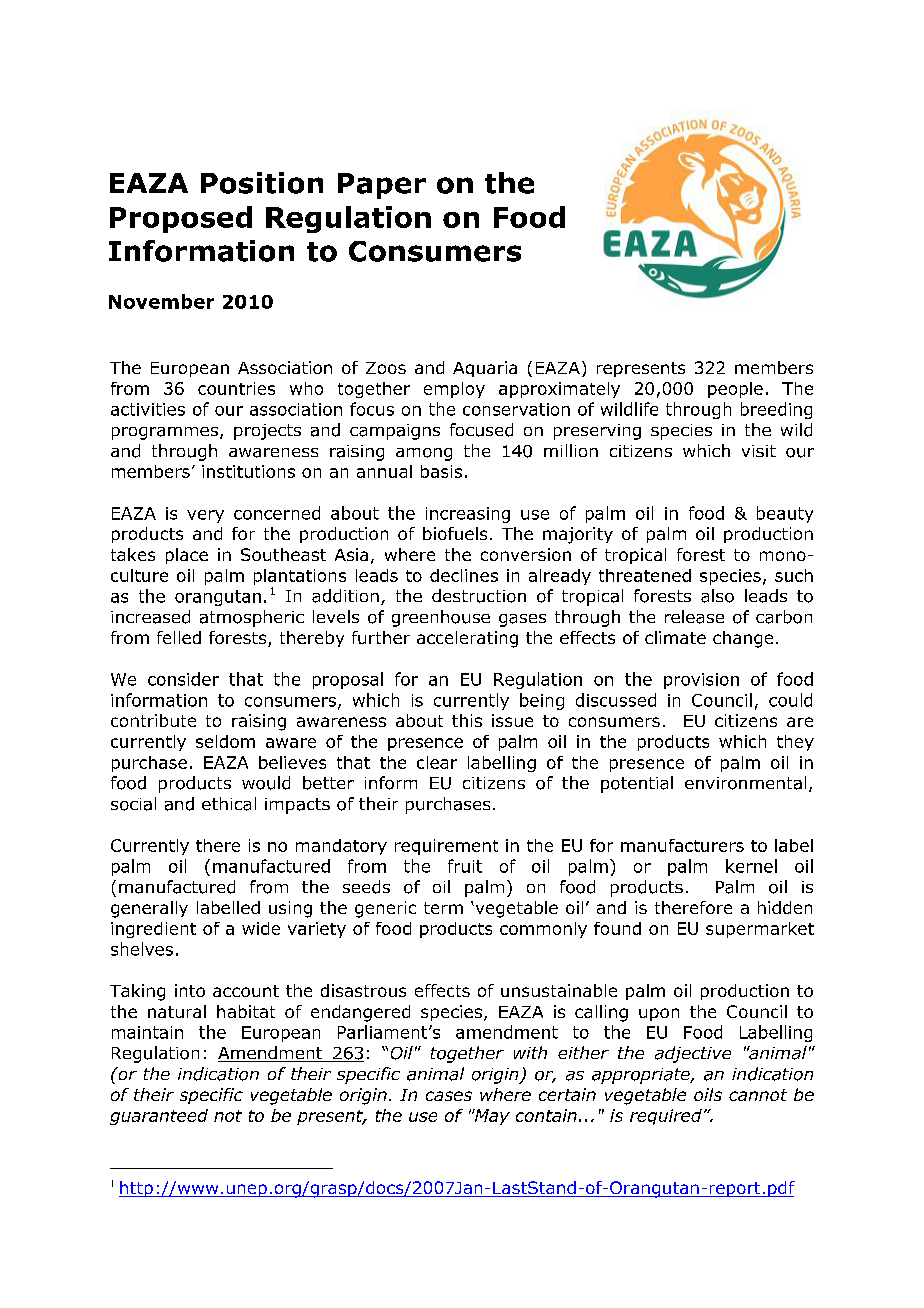  What do you see at coordinates (743, 639) in the screenshot?
I see `change` at bounding box center [743, 639].
